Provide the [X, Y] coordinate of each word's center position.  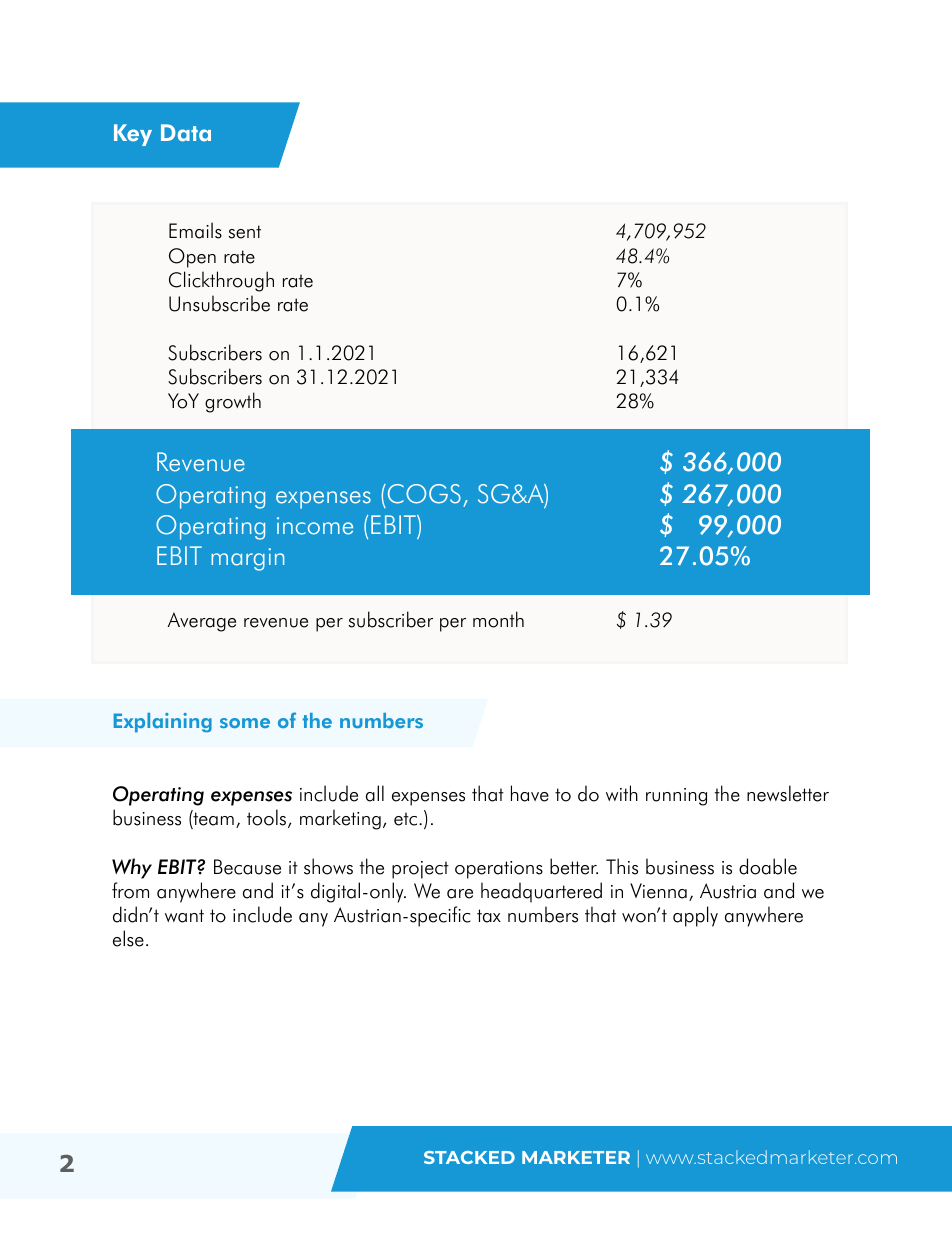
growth [233, 402]
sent [245, 232]
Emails [195, 230]
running [676, 797]
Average [201, 622]
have [530, 793]
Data [186, 133]
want [184, 916]
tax [489, 916]
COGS [423, 494]
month [498, 619]
